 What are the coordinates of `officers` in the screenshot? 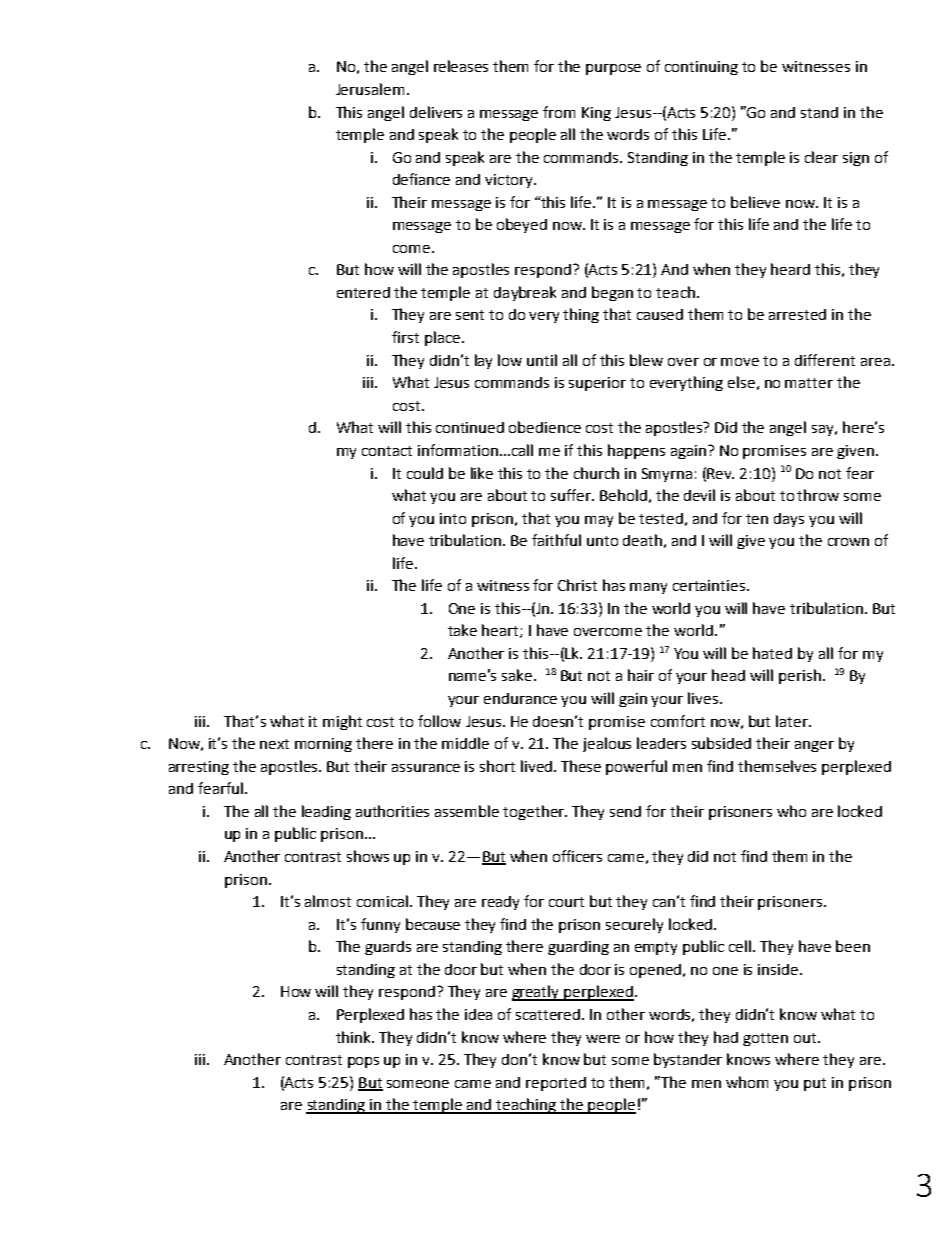 It's located at (577, 856).
